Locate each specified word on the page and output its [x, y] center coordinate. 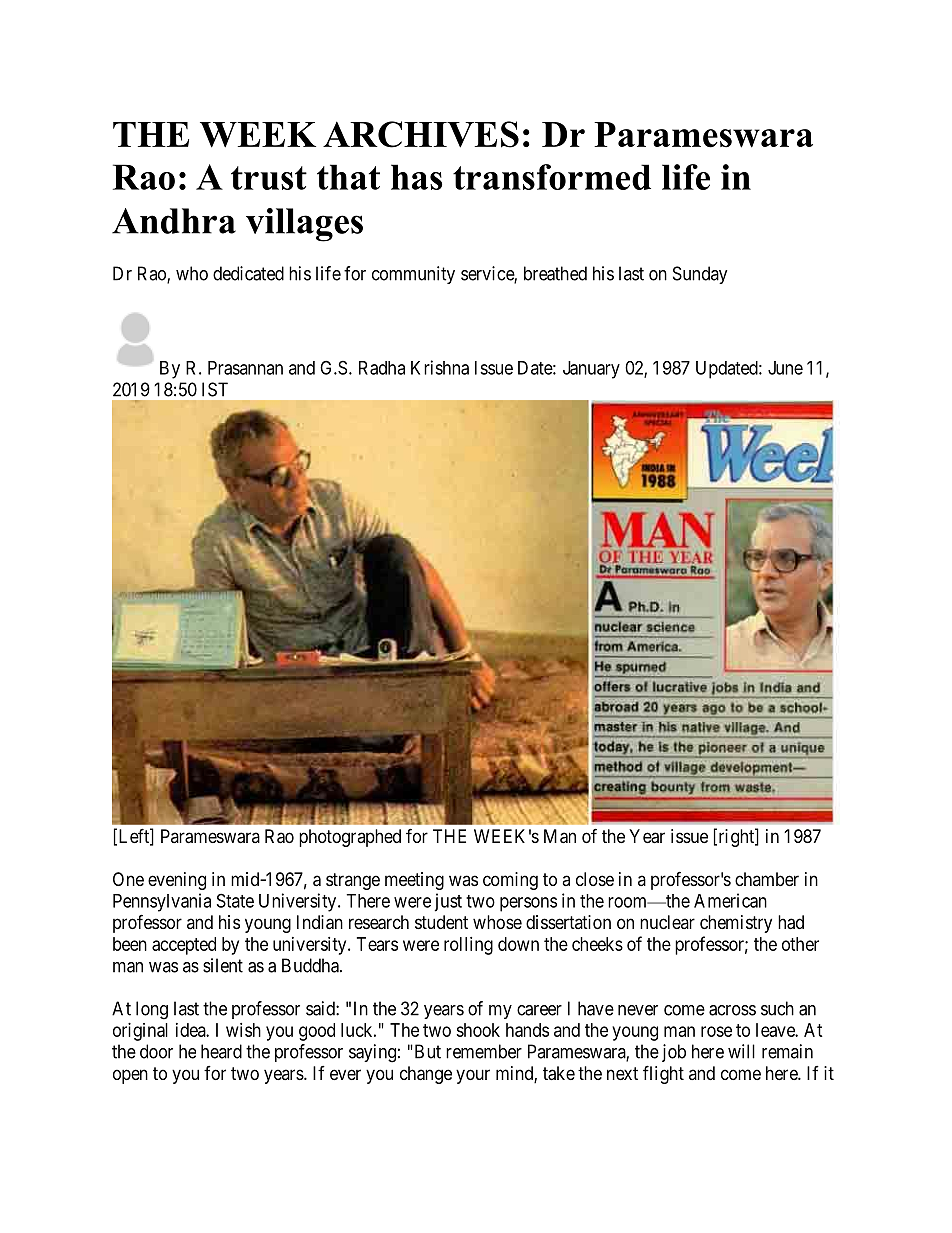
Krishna [440, 367]
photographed [350, 838]
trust [269, 178]
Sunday [700, 275]
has [416, 177]
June [785, 368]
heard [221, 1051]
